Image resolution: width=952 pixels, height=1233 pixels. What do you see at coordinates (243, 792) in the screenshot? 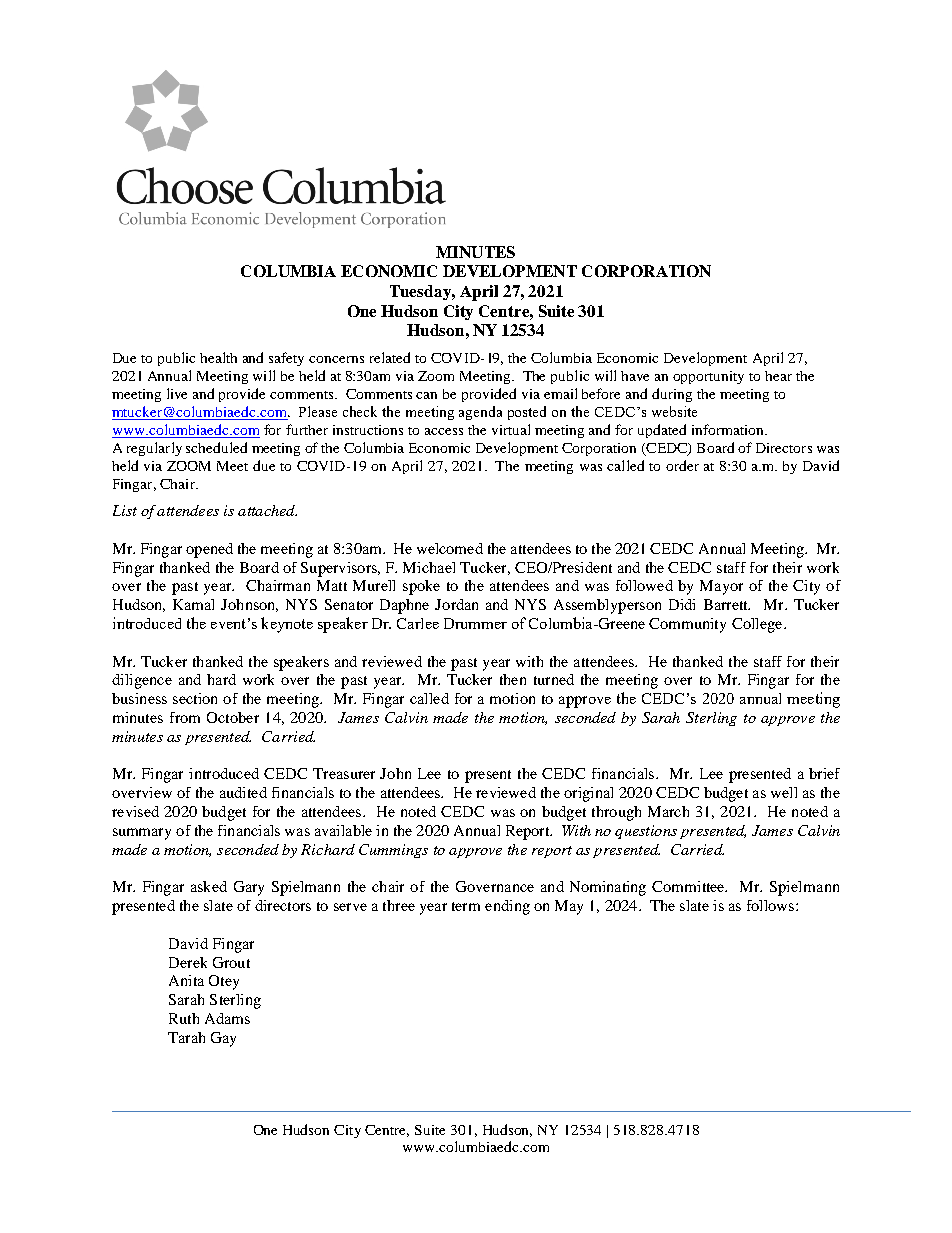
I see `audited` at bounding box center [243, 792].
